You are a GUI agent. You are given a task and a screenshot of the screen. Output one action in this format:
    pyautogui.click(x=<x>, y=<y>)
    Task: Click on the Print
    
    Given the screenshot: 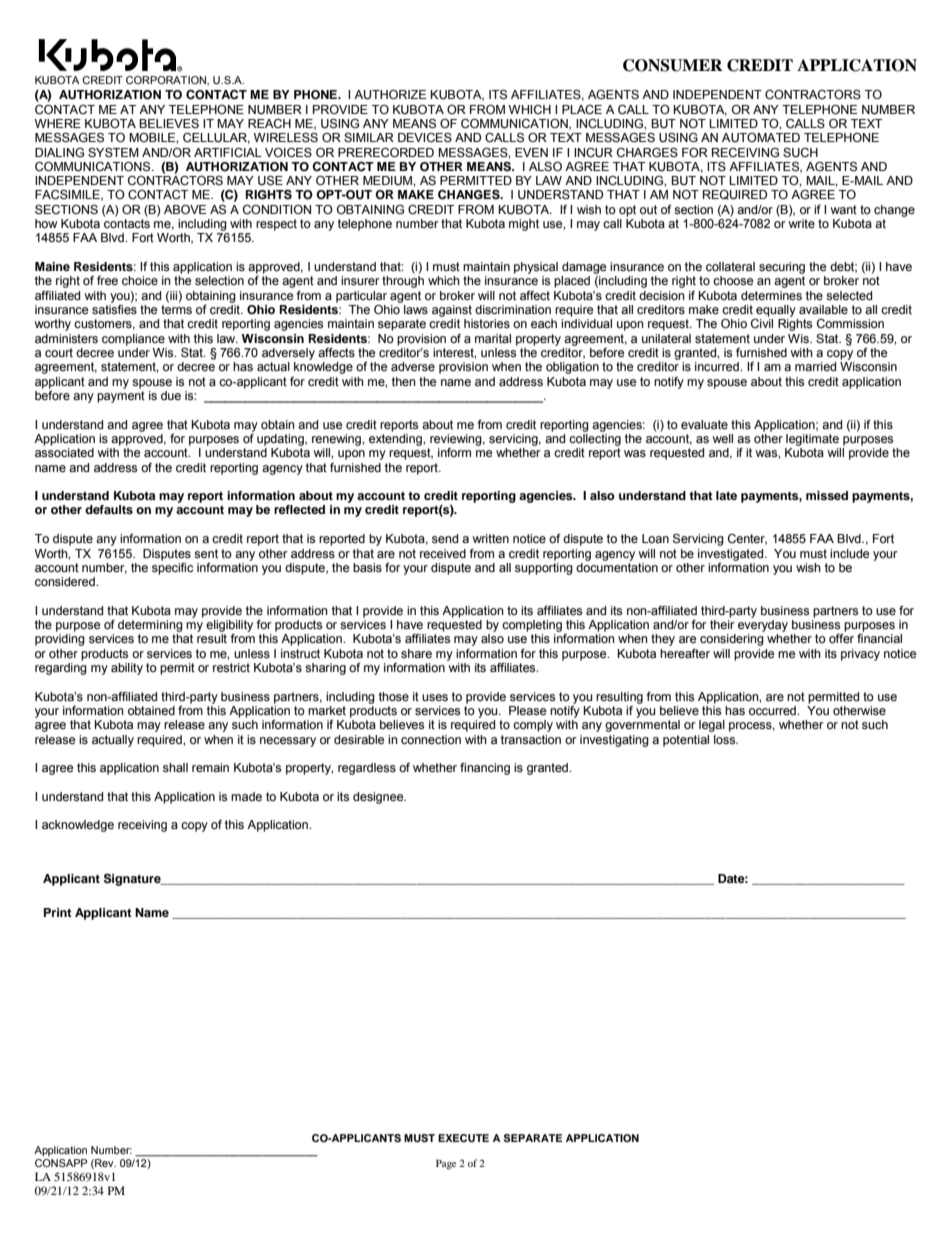 What is the action you would take?
    pyautogui.click(x=58, y=912)
